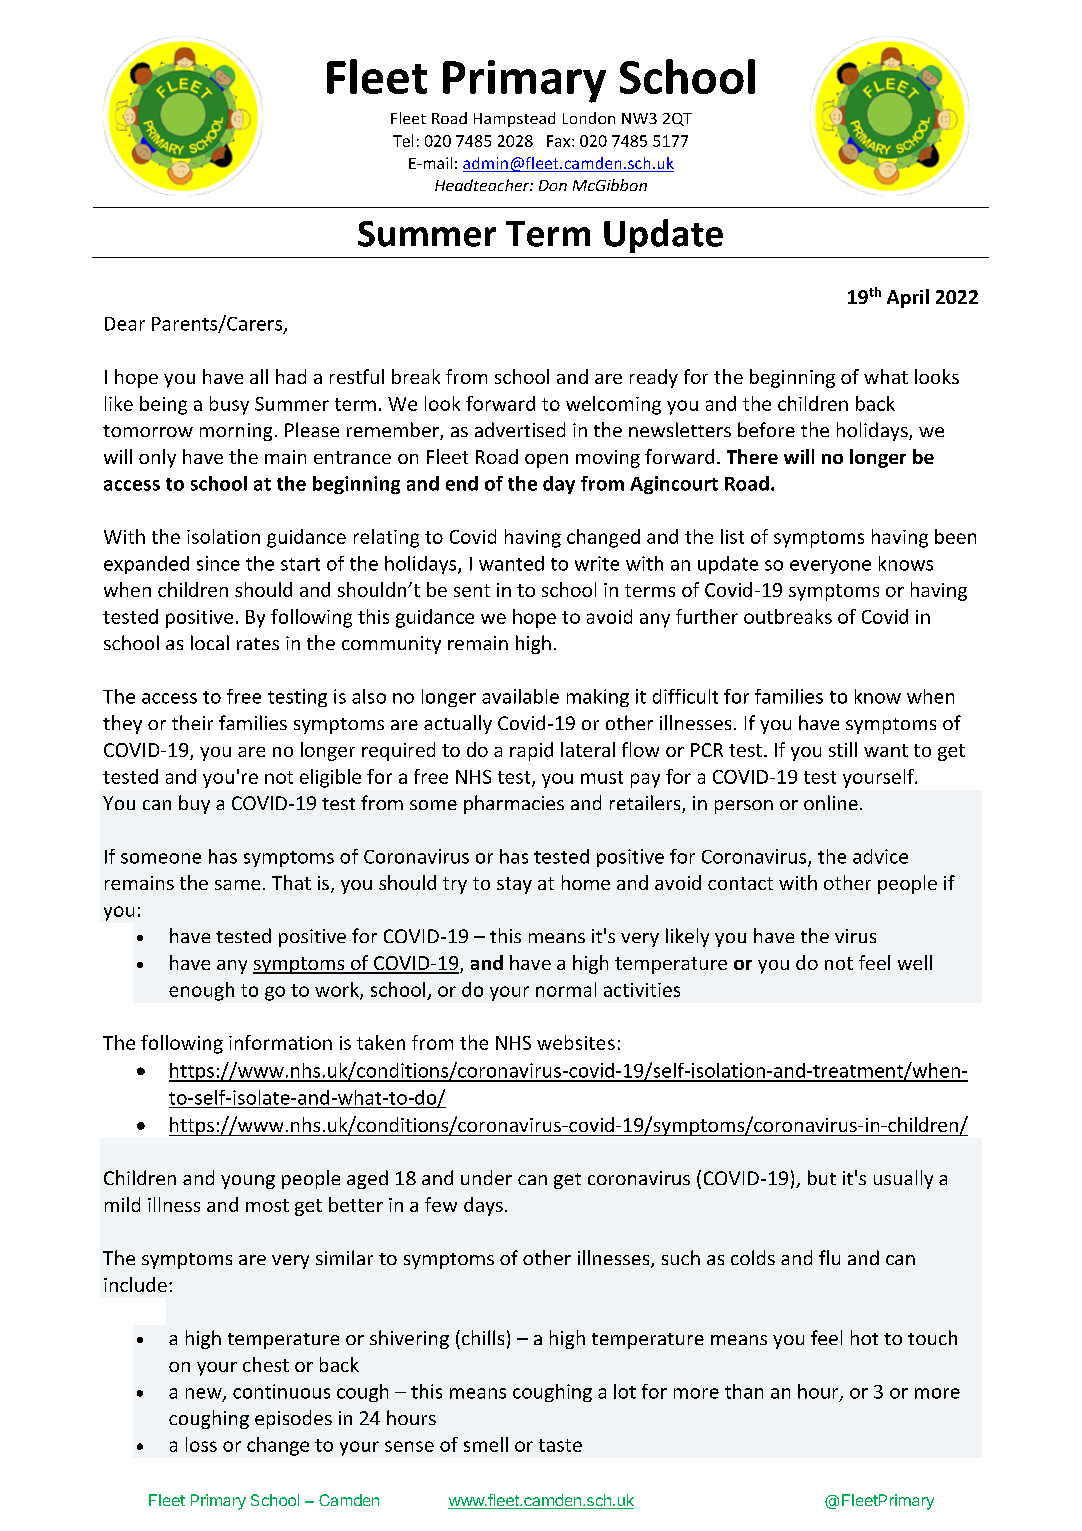 The image size is (1082, 1531). Describe the element at coordinates (560, 1445) in the screenshot. I see `taste` at that location.
